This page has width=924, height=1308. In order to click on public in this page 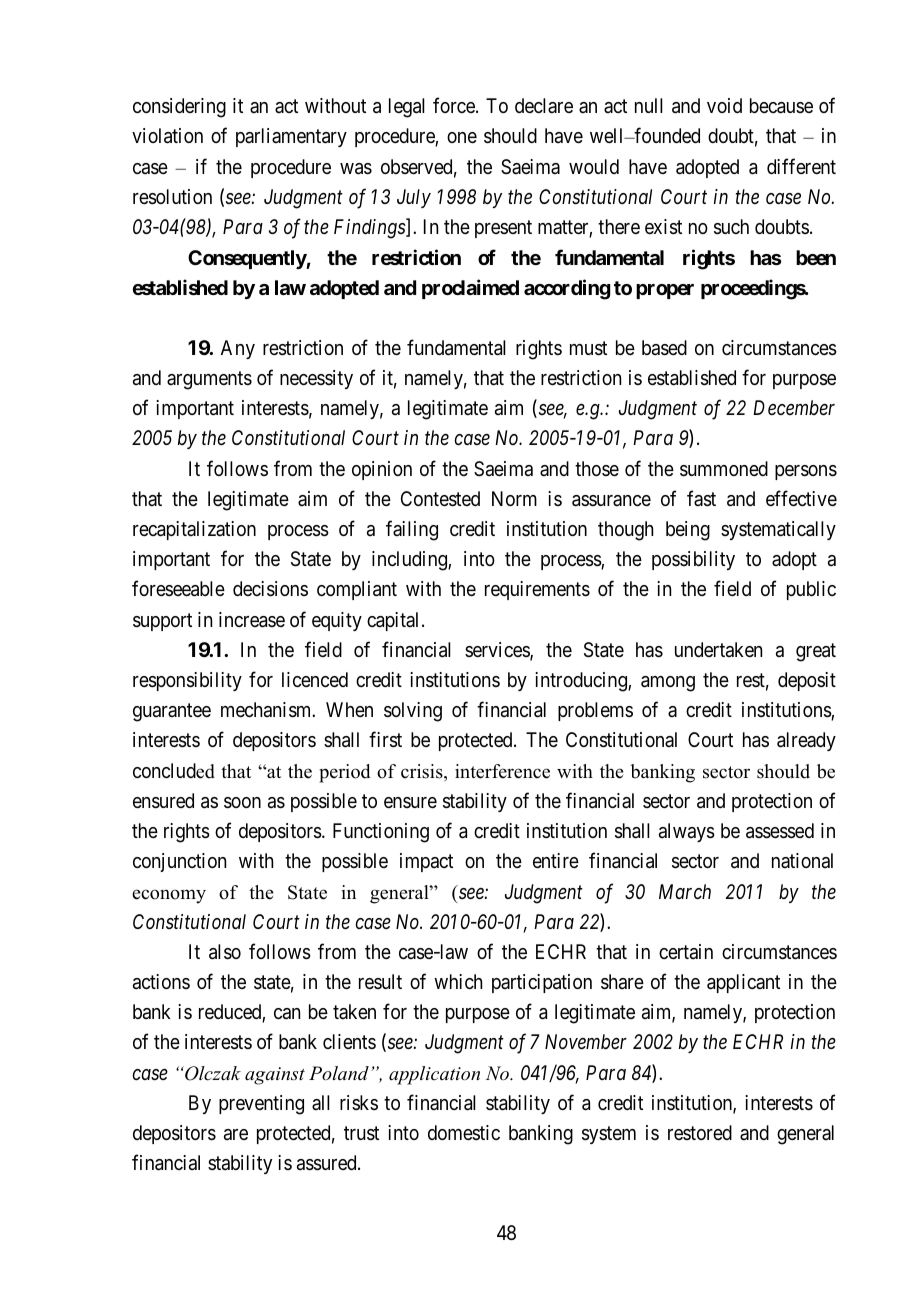, I will do `click(811, 590)`.
